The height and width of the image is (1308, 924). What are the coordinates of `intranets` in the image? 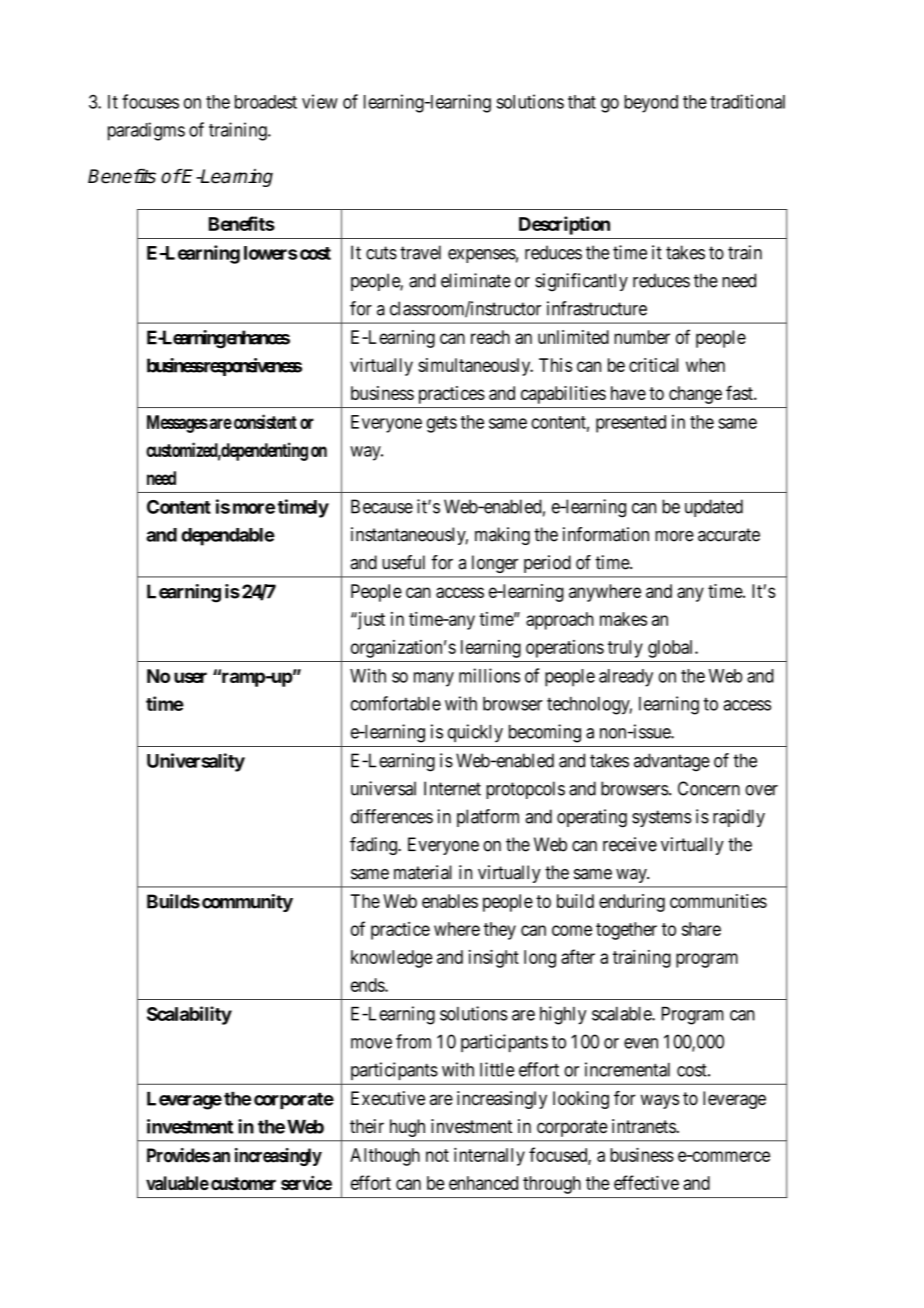 It's located at (644, 1126).
